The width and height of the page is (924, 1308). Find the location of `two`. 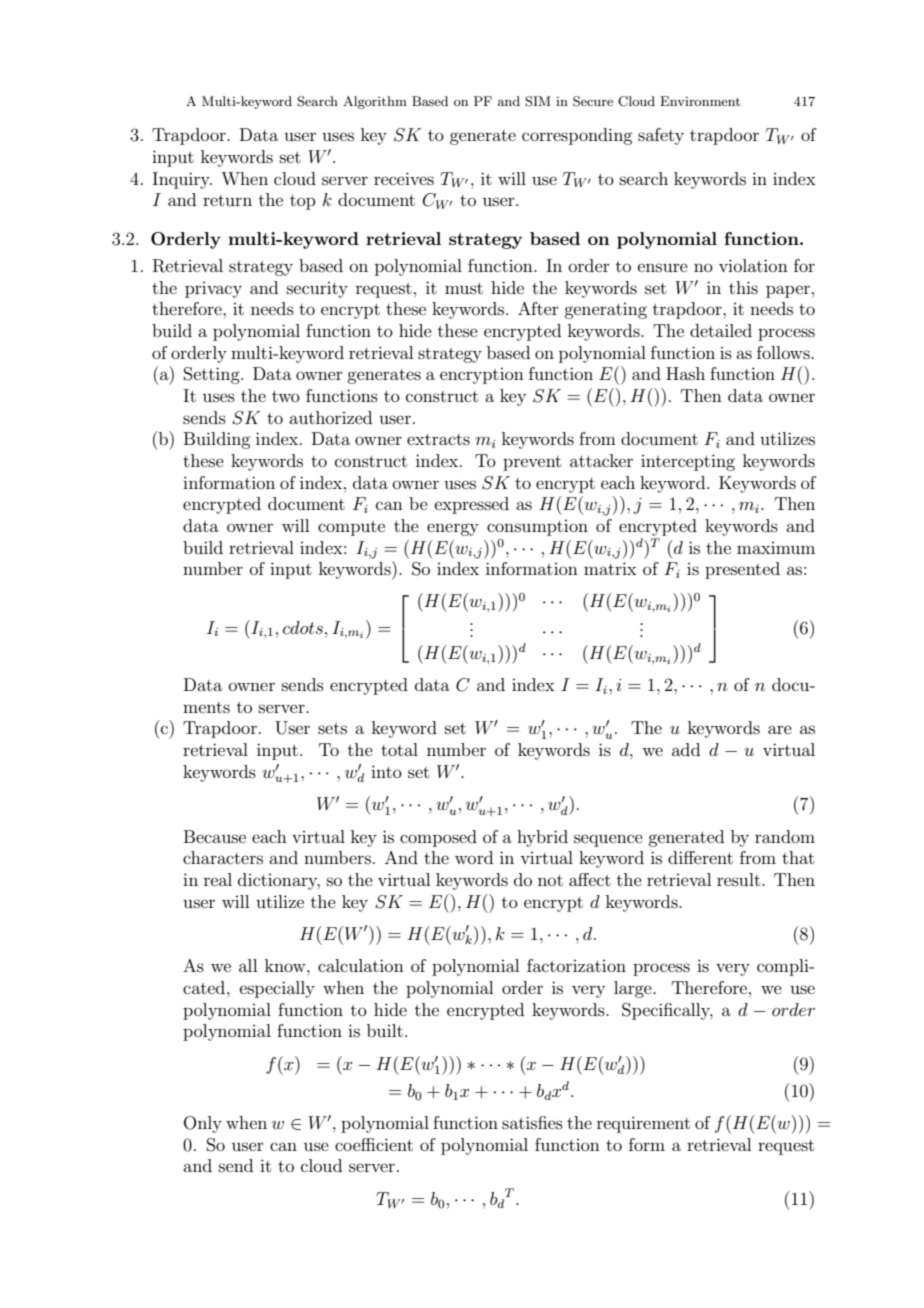

two is located at coordinates (286, 396).
